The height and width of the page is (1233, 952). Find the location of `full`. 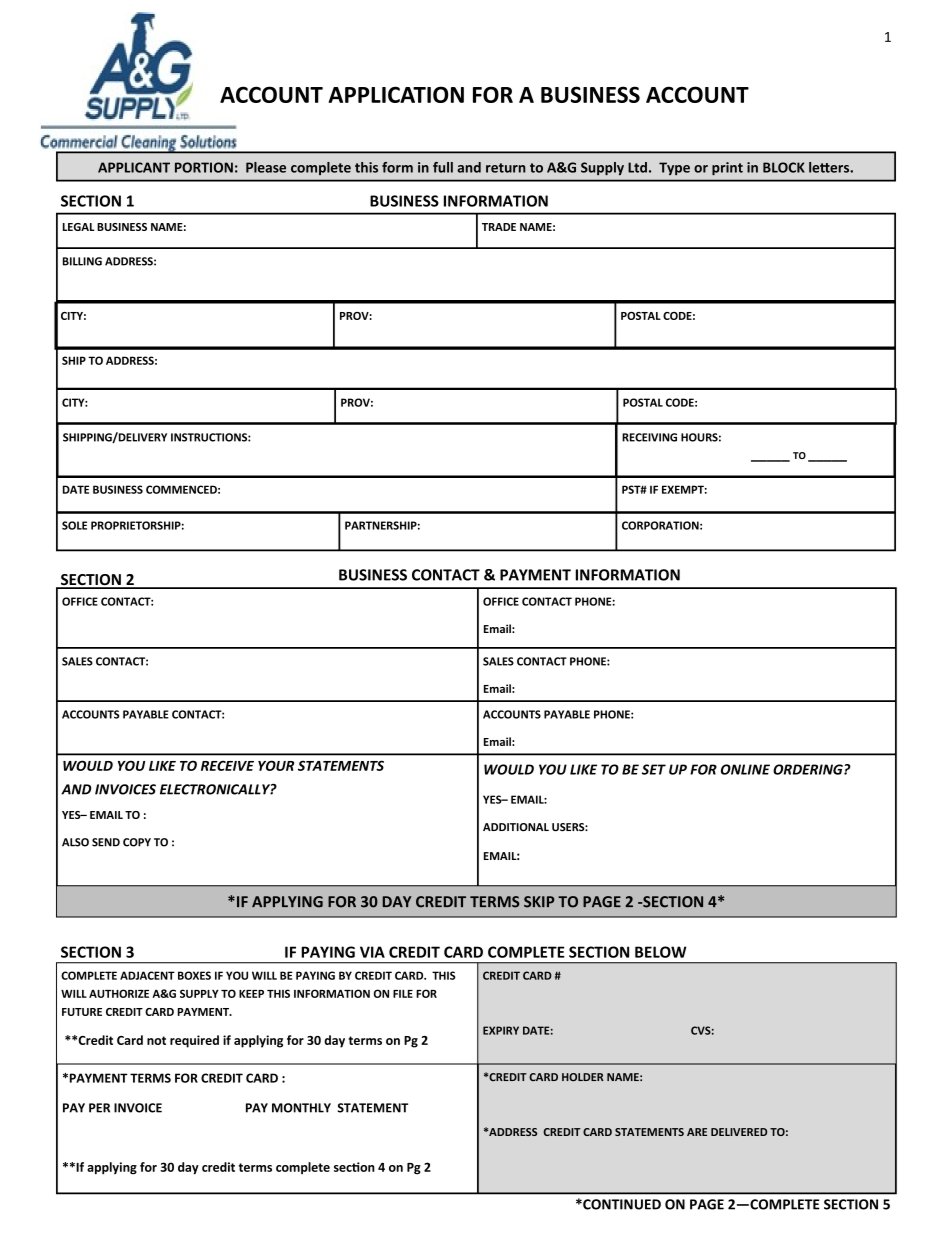

full is located at coordinates (443, 167).
